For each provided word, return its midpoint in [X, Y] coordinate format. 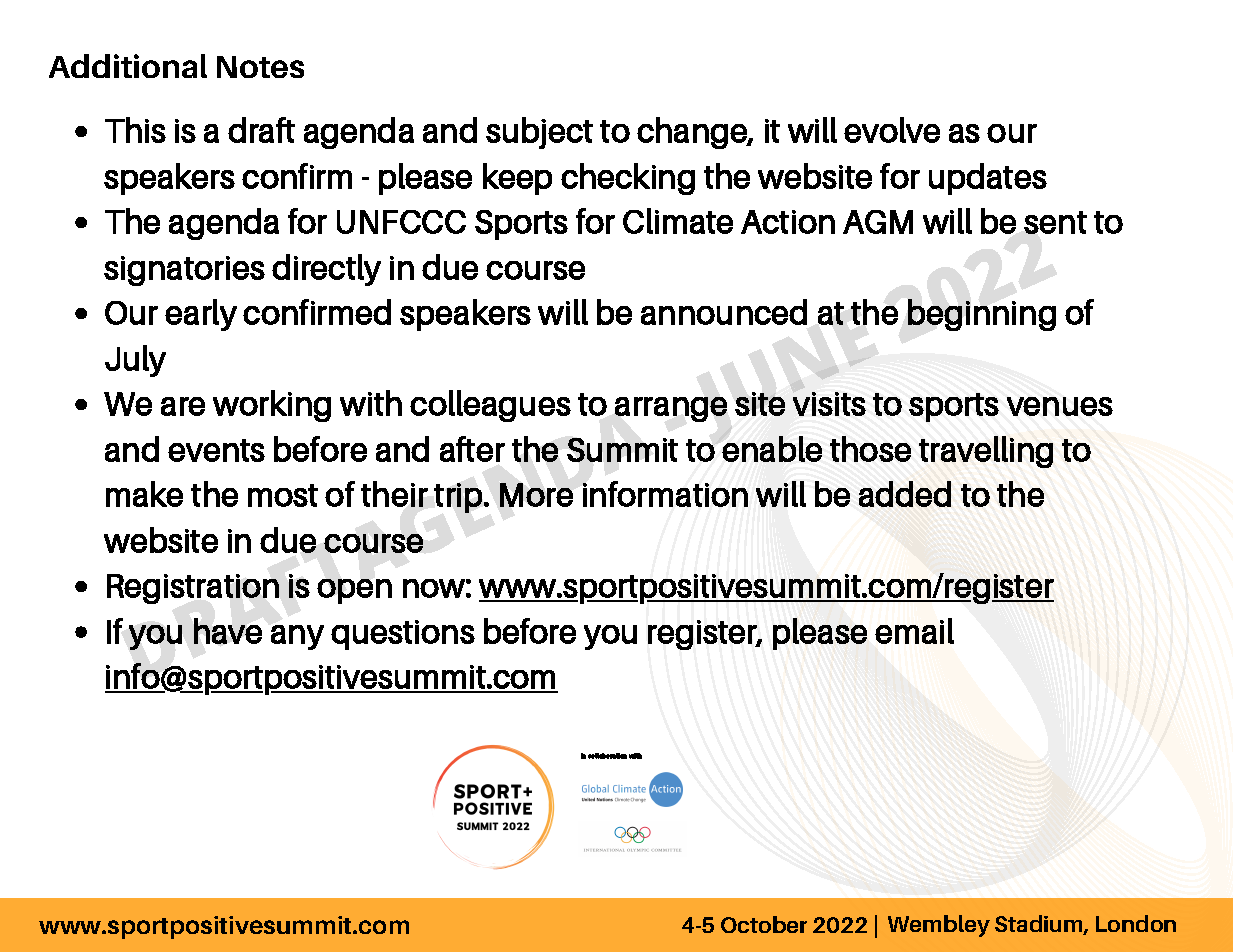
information [665, 494]
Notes [260, 67]
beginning [982, 315]
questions [403, 635]
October [764, 924]
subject [539, 133]
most [283, 495]
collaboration [607, 756]
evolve [892, 130]
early [201, 315]
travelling [986, 452]
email [914, 631]
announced [724, 312]
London [1136, 923]
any [297, 637]
